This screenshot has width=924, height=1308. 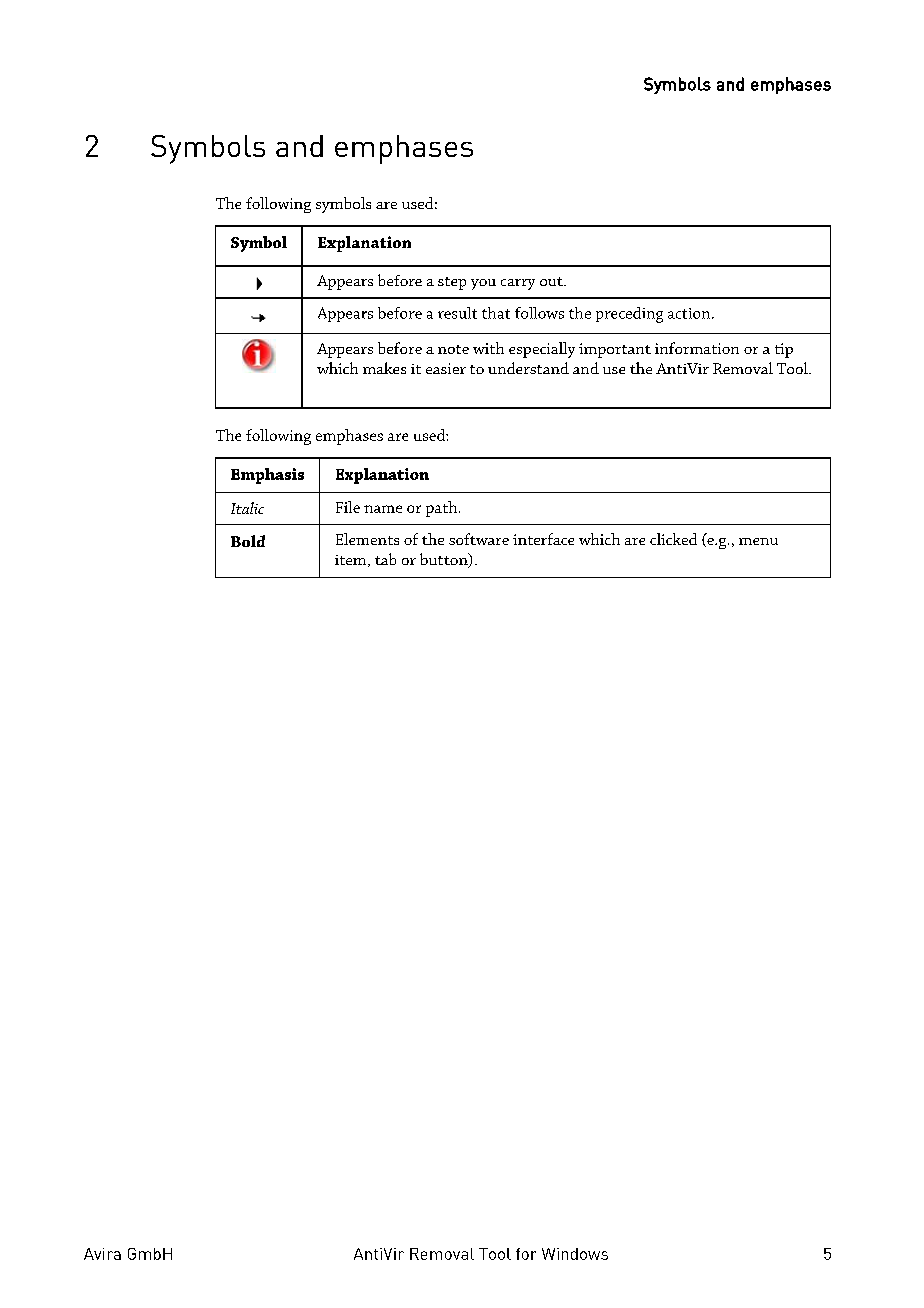 I want to click on Avira, so click(x=102, y=1254).
